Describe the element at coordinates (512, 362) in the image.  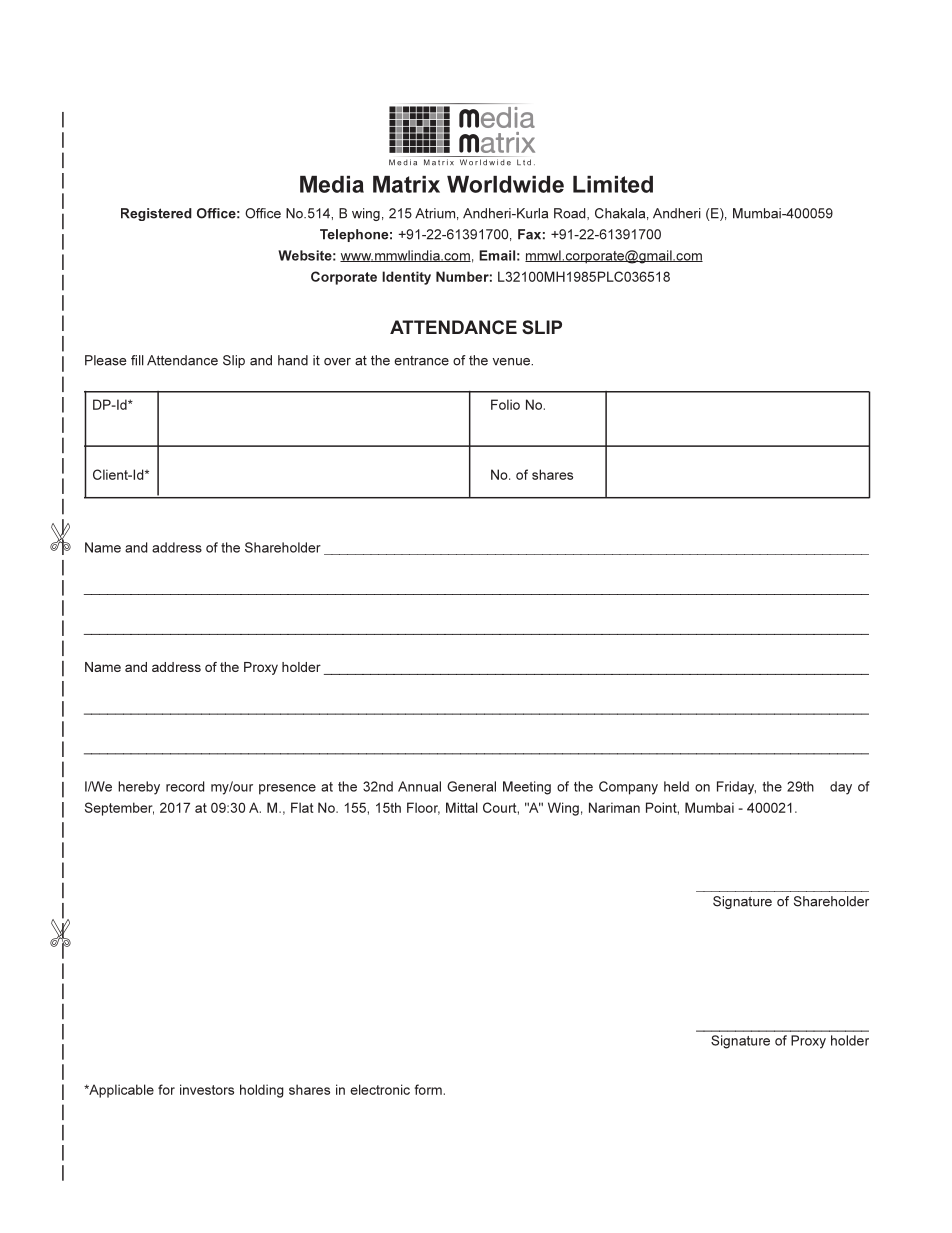
I see `venue` at that location.
